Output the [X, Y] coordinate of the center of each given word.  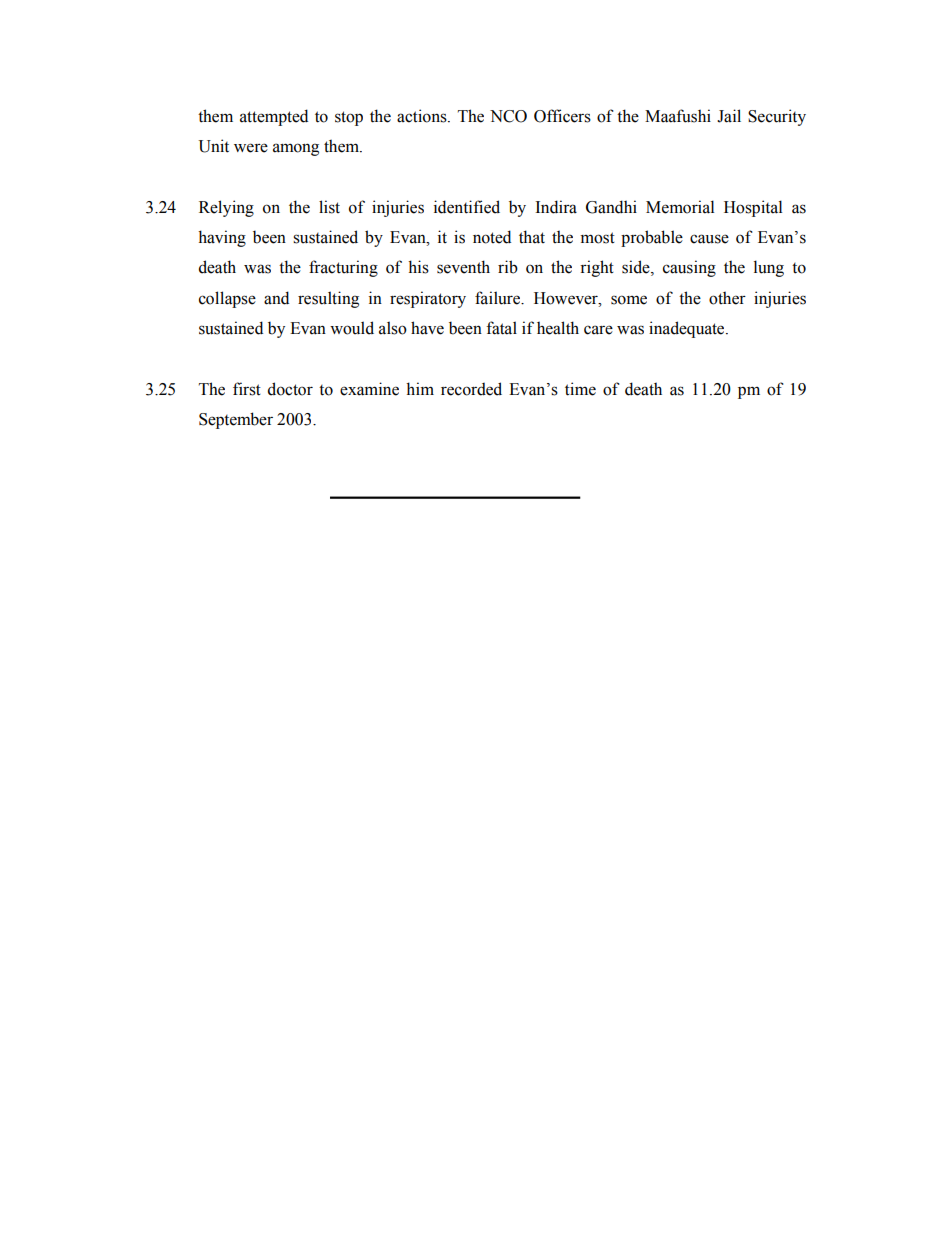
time [580, 389]
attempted [274, 117]
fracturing [343, 268]
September [236, 420]
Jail [729, 116]
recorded [471, 389]
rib [508, 267]
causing [689, 268]
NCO [508, 116]
